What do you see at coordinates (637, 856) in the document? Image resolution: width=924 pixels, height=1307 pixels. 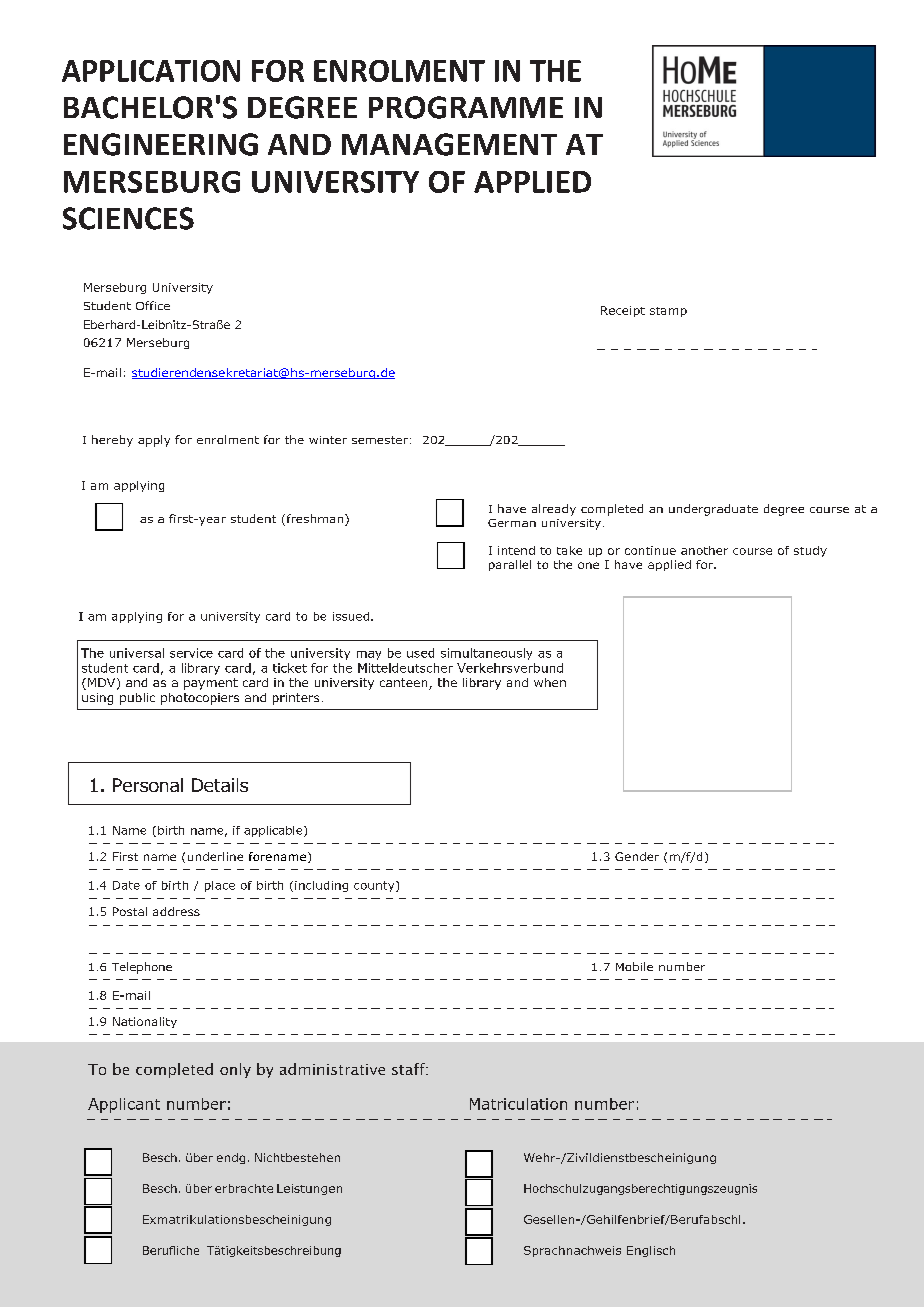 I see `Gender` at bounding box center [637, 856].
